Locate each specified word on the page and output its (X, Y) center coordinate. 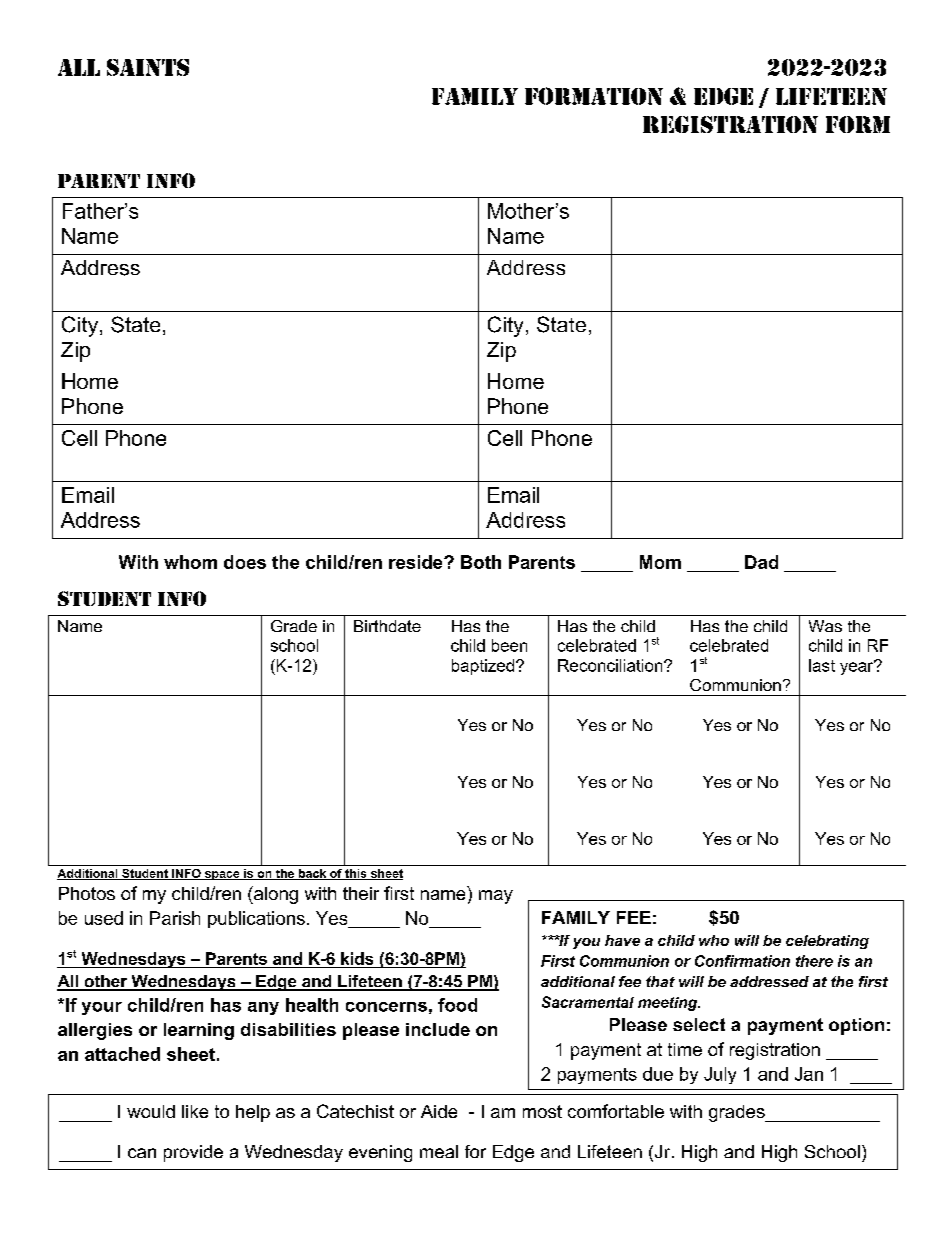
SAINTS (148, 67)
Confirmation (742, 961)
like (195, 1111)
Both (481, 562)
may (496, 897)
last (822, 665)
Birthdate (387, 626)
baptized (484, 667)
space (222, 875)
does (245, 562)
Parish (175, 918)
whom (190, 562)
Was (825, 626)
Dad (761, 562)
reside (417, 562)
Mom (660, 562)
